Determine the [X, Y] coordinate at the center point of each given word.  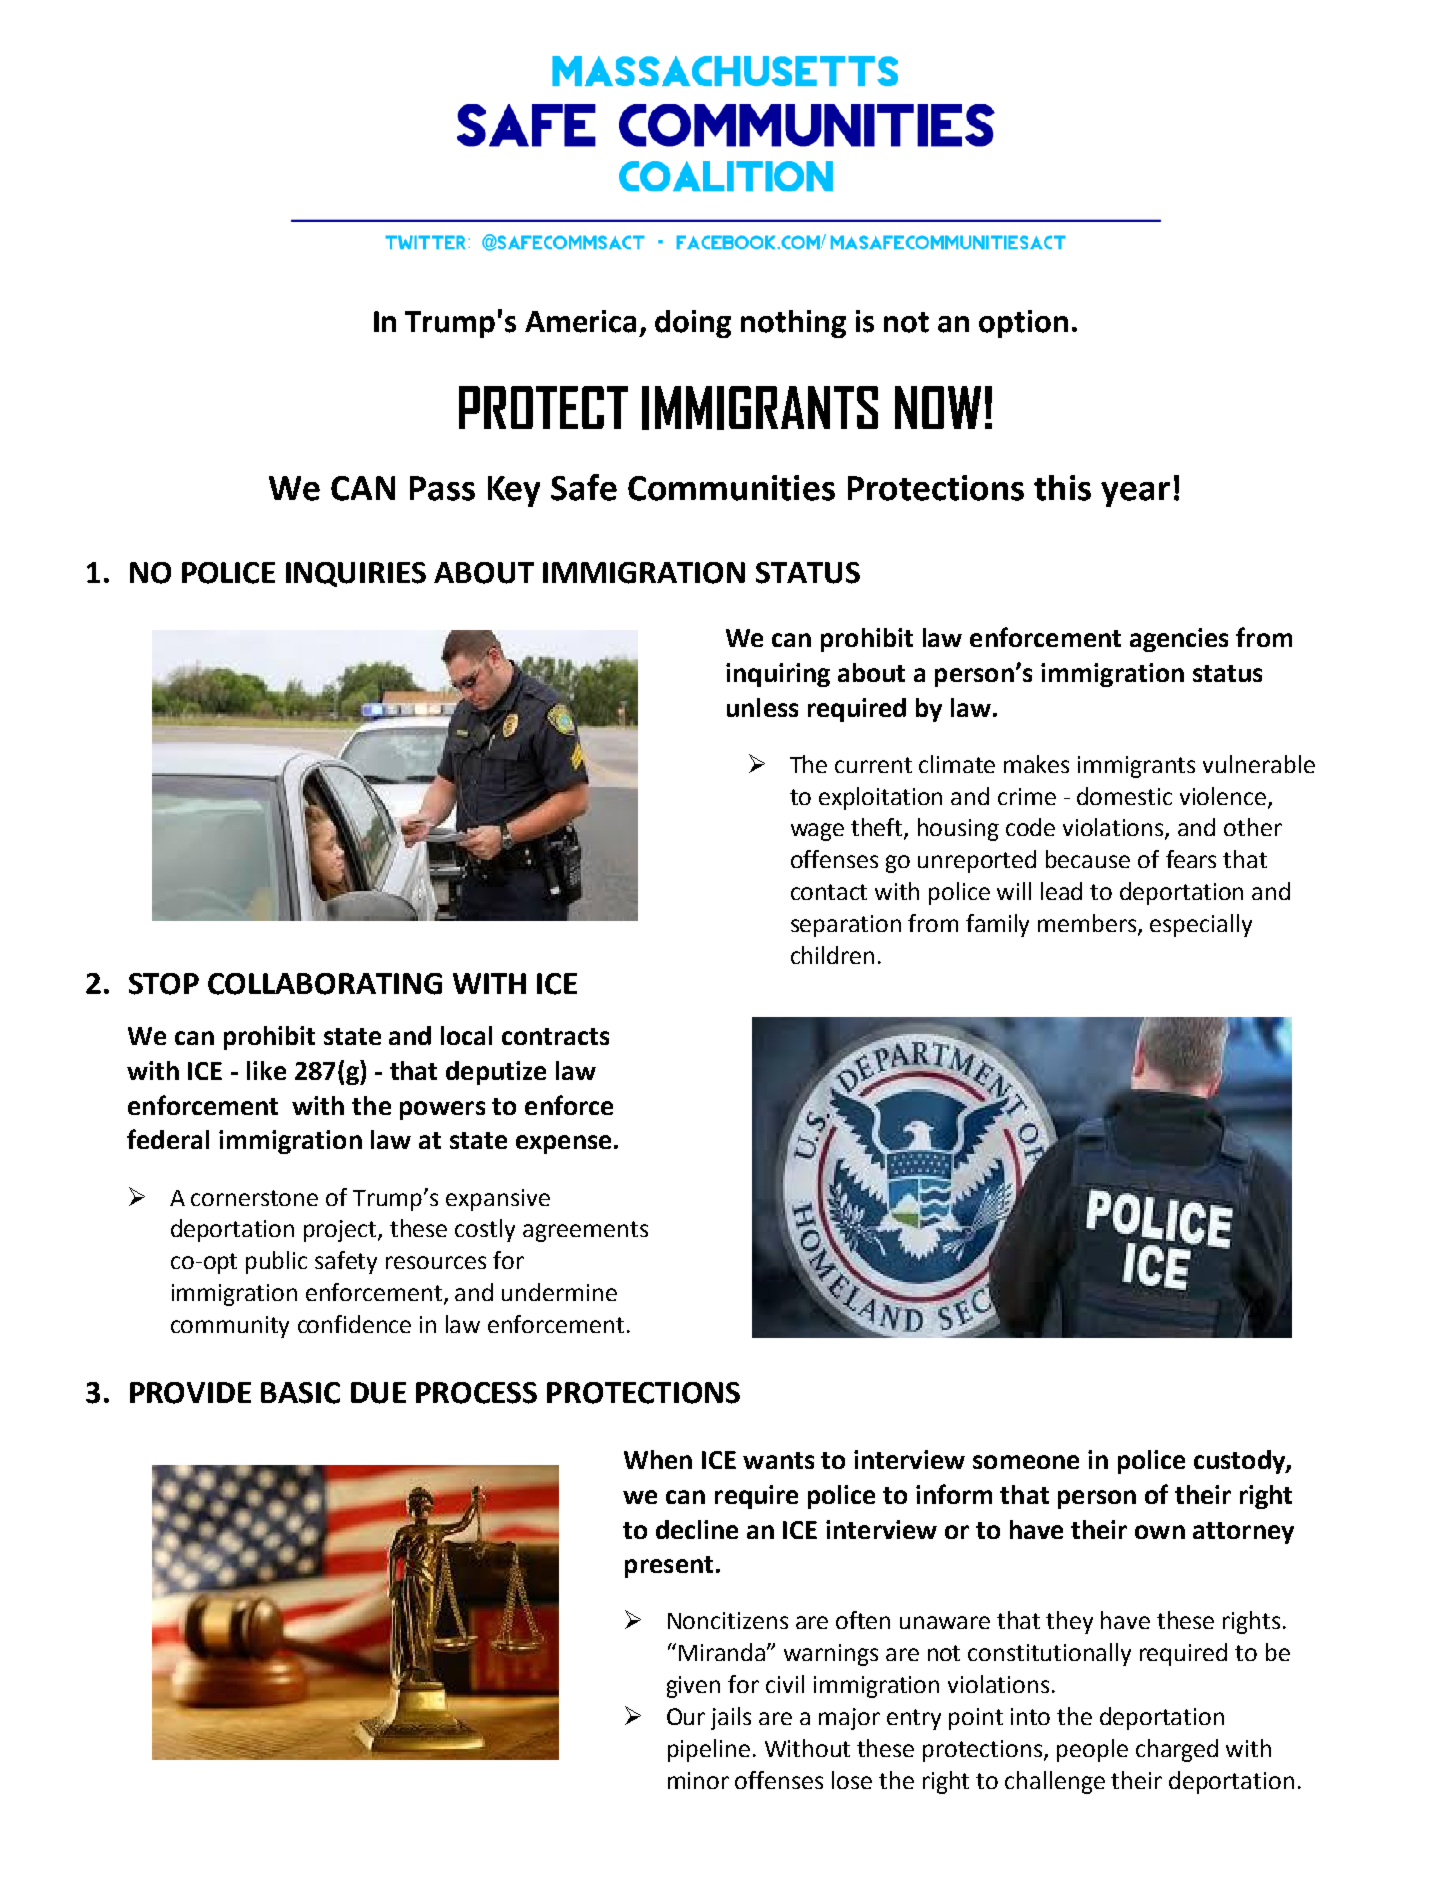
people [1092, 1750]
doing [693, 324]
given [693, 1687]
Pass [442, 488]
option [1023, 324]
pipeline [709, 1750]
